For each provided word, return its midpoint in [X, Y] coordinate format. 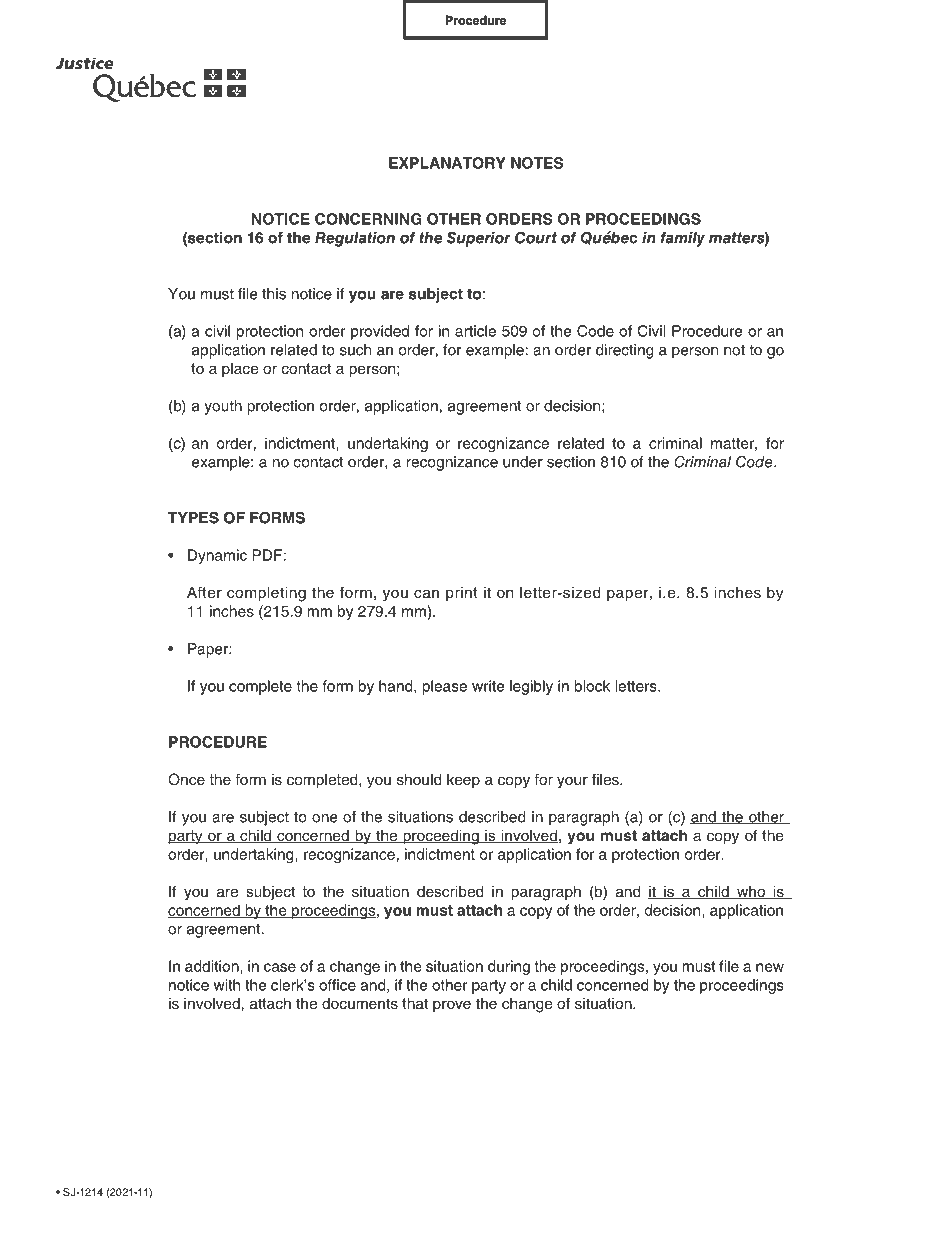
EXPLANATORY [447, 163]
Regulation [355, 239]
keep [463, 781]
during [509, 967]
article [475, 331]
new [770, 967]
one [324, 818]
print [462, 594]
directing [625, 351]
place [240, 370]
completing [266, 594]
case [280, 967]
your [572, 782]
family [683, 239]
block [592, 686]
